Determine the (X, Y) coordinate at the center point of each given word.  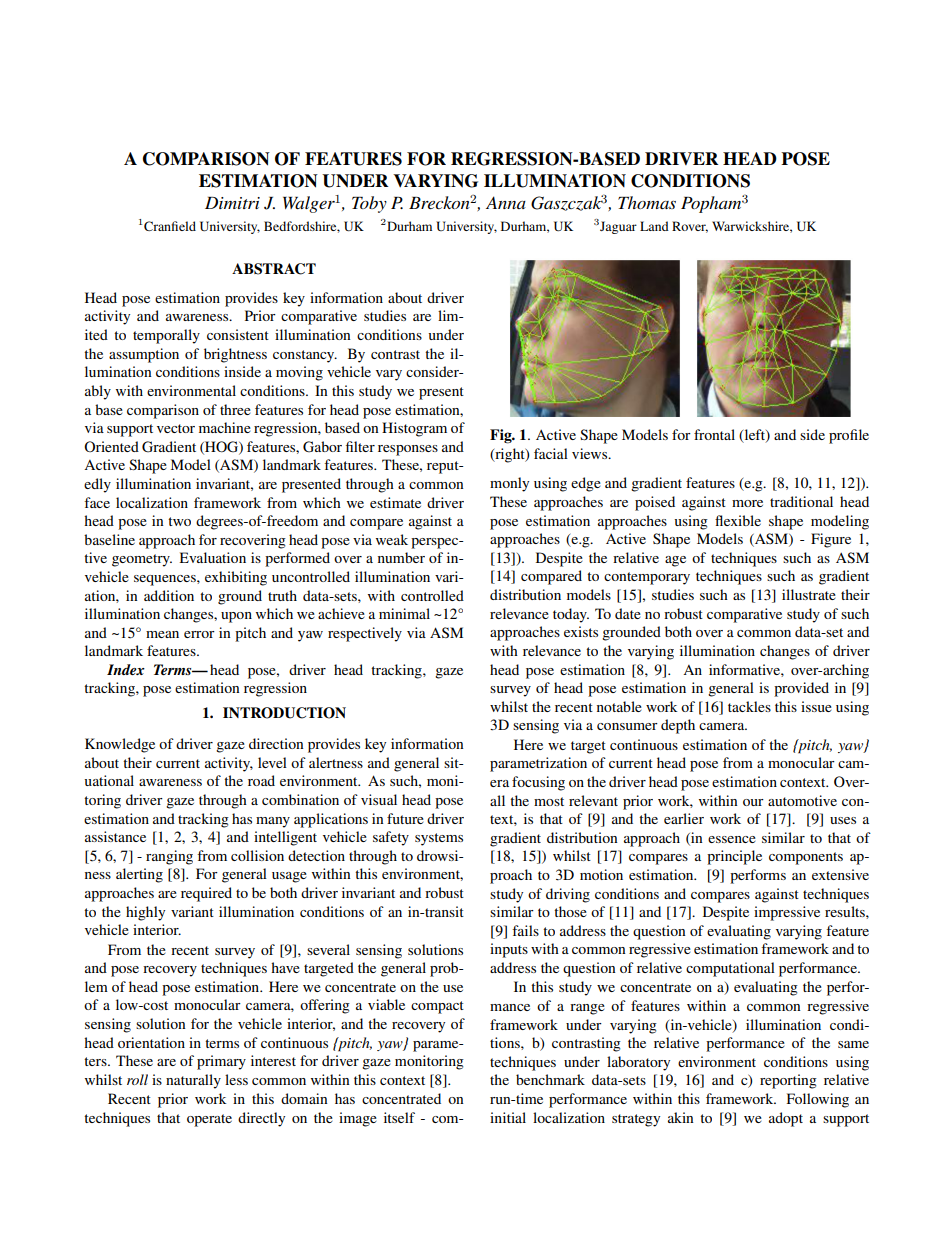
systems (439, 839)
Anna (506, 202)
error (199, 634)
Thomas (647, 202)
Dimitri (232, 203)
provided (801, 689)
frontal (714, 434)
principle (734, 857)
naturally (193, 1081)
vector (176, 428)
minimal (404, 613)
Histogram (414, 429)
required (206, 894)
